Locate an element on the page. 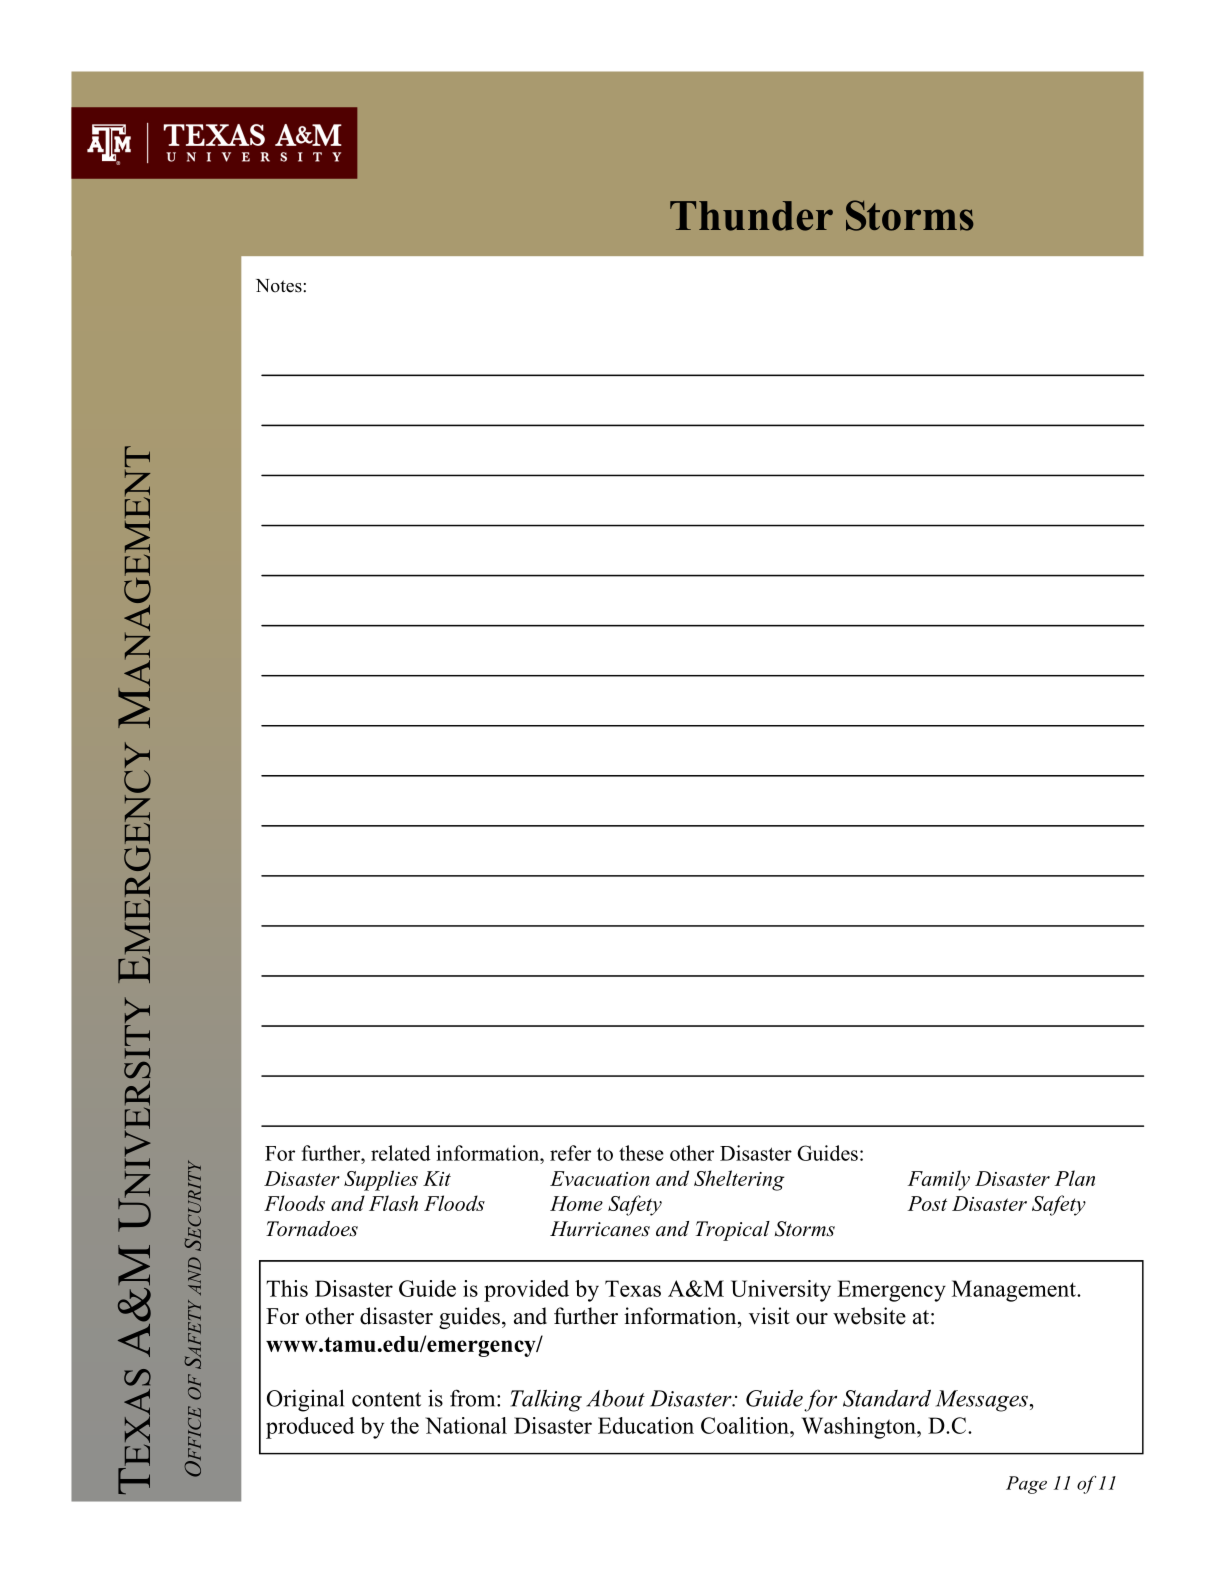 This image has height=1573, width=1215. content is located at coordinates (386, 1399).
